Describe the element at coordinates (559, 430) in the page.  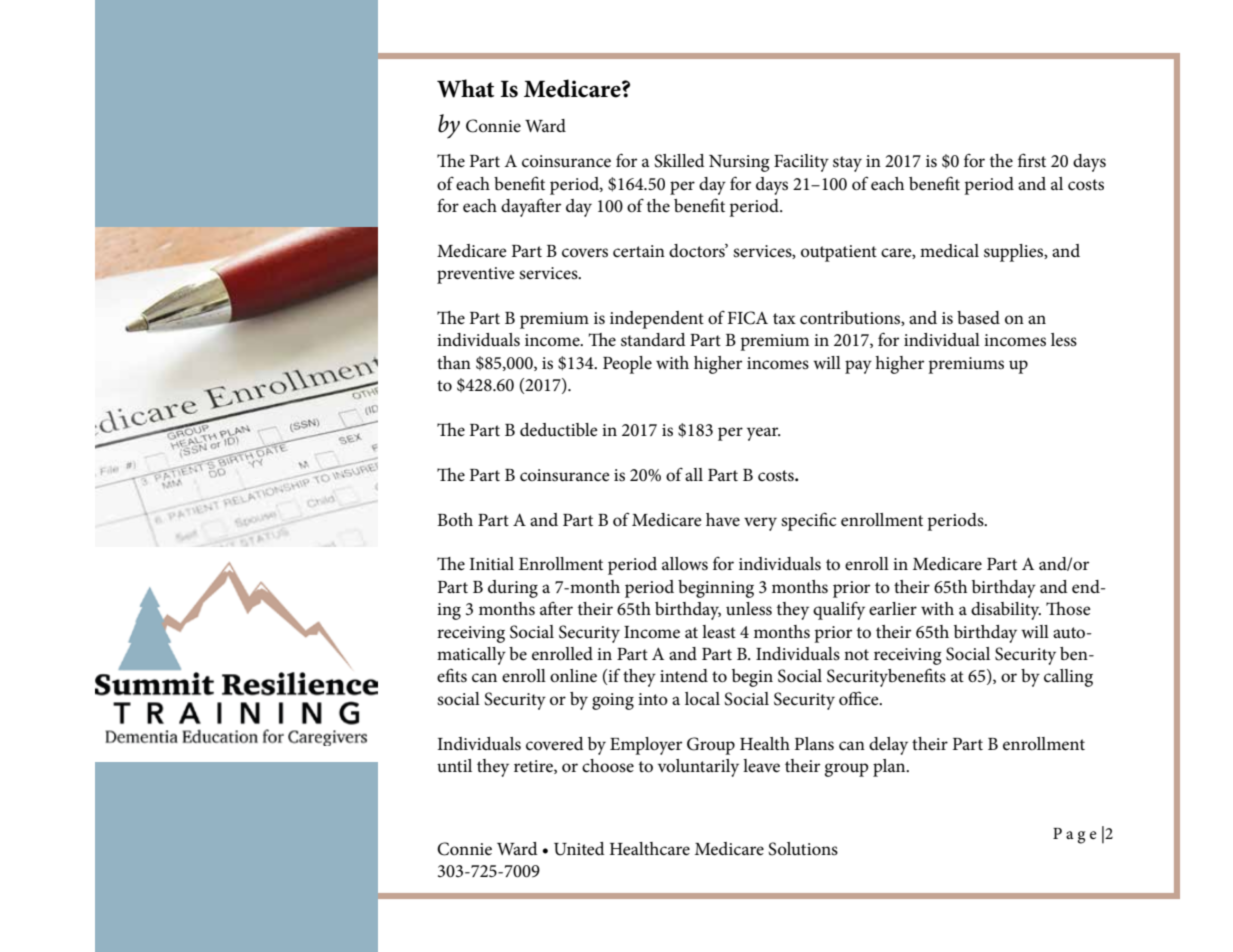
I see `deductible` at that location.
